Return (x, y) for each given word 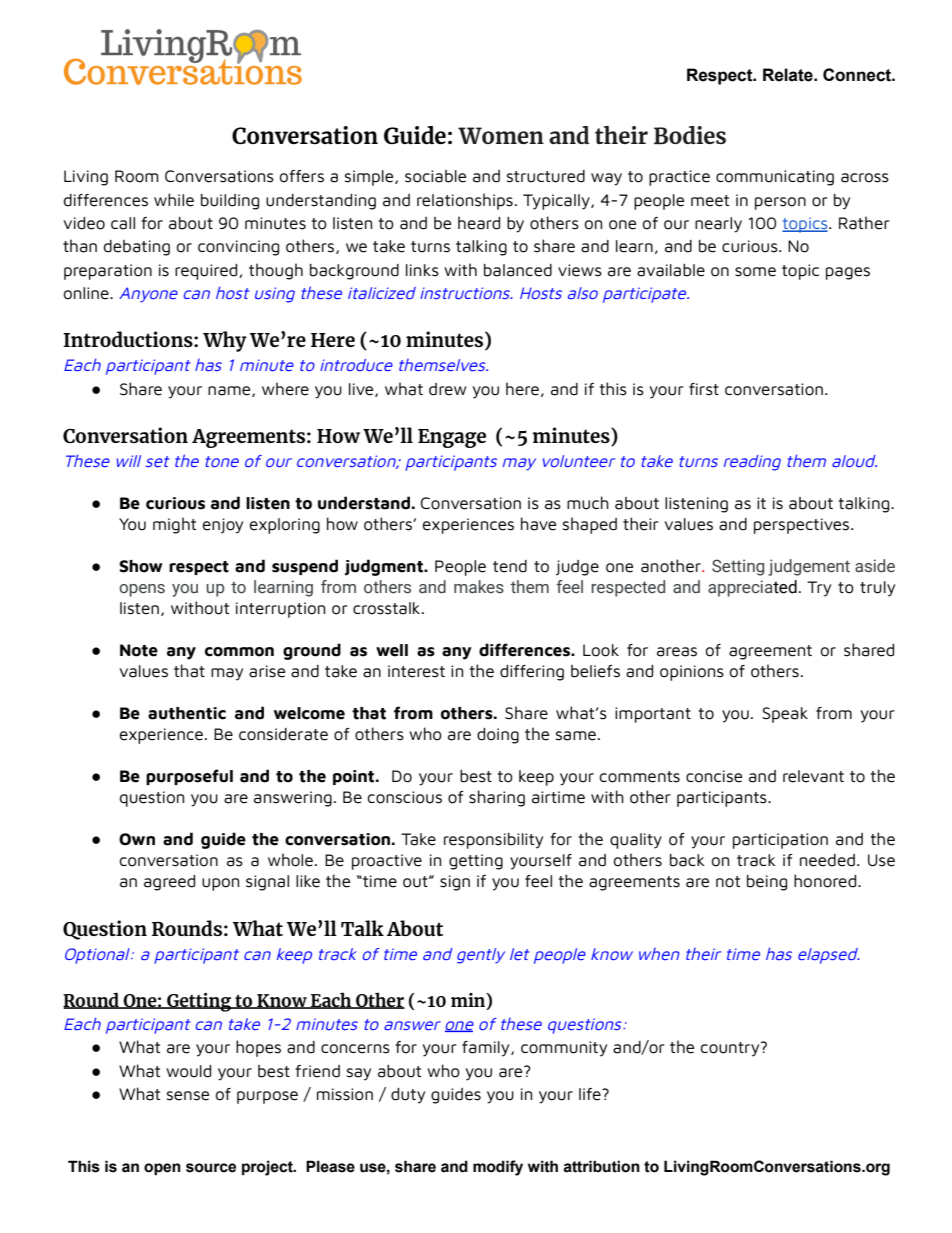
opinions (692, 673)
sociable (435, 176)
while (174, 200)
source (211, 1168)
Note (139, 650)
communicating (775, 178)
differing (532, 673)
